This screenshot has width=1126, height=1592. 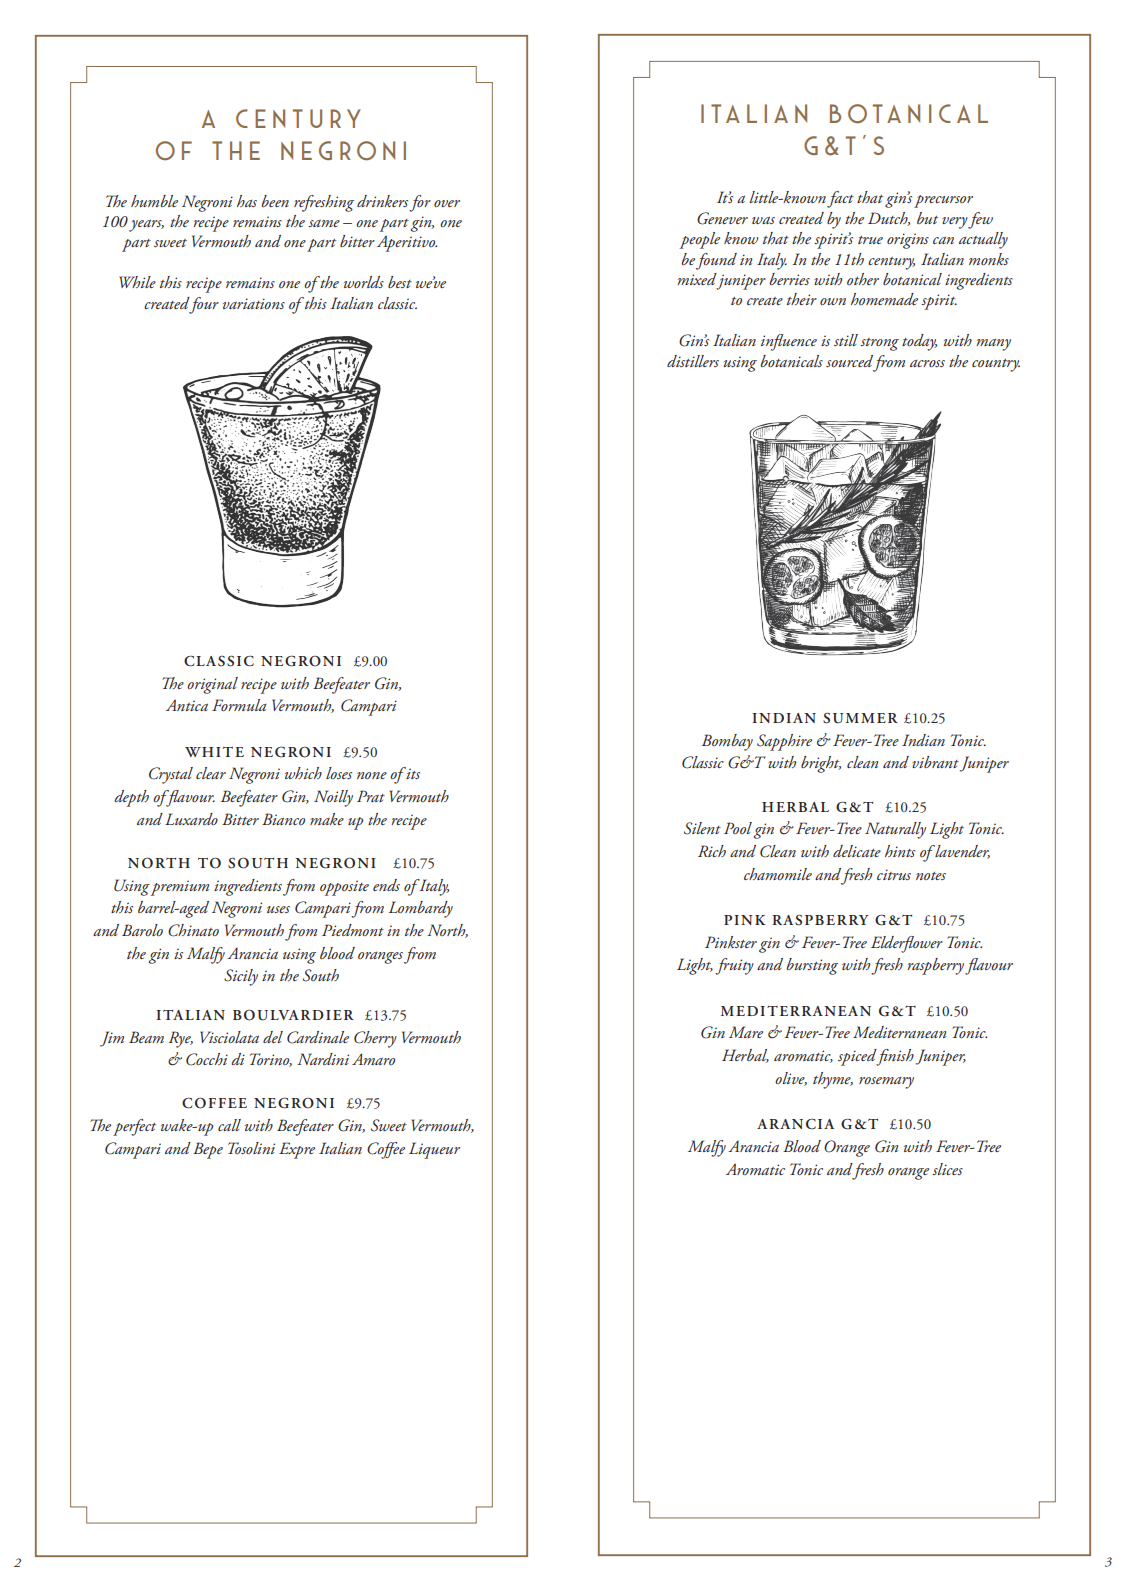 I want to click on variations, so click(x=254, y=303).
